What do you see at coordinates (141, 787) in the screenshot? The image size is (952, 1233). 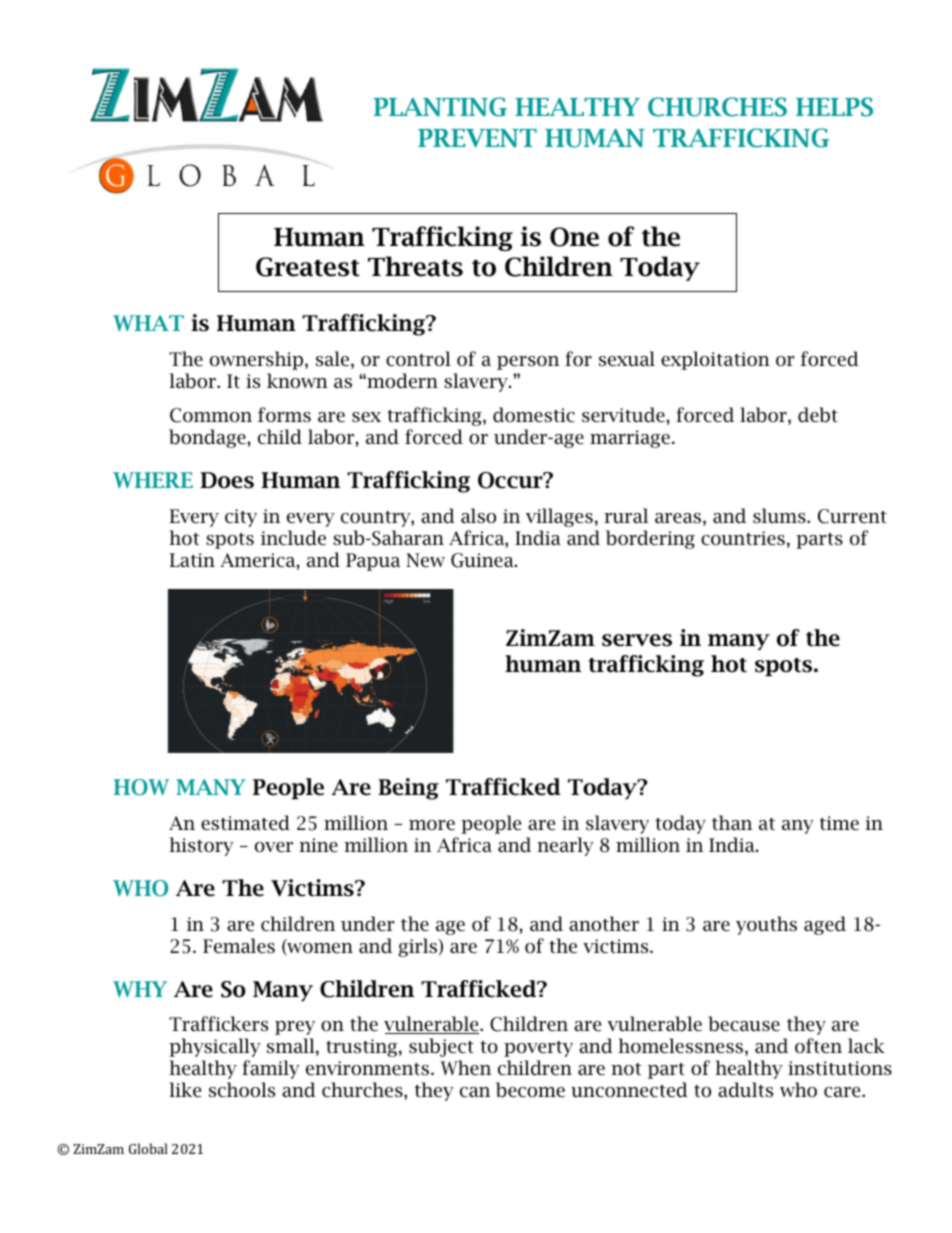 I see `HOW` at bounding box center [141, 787].
